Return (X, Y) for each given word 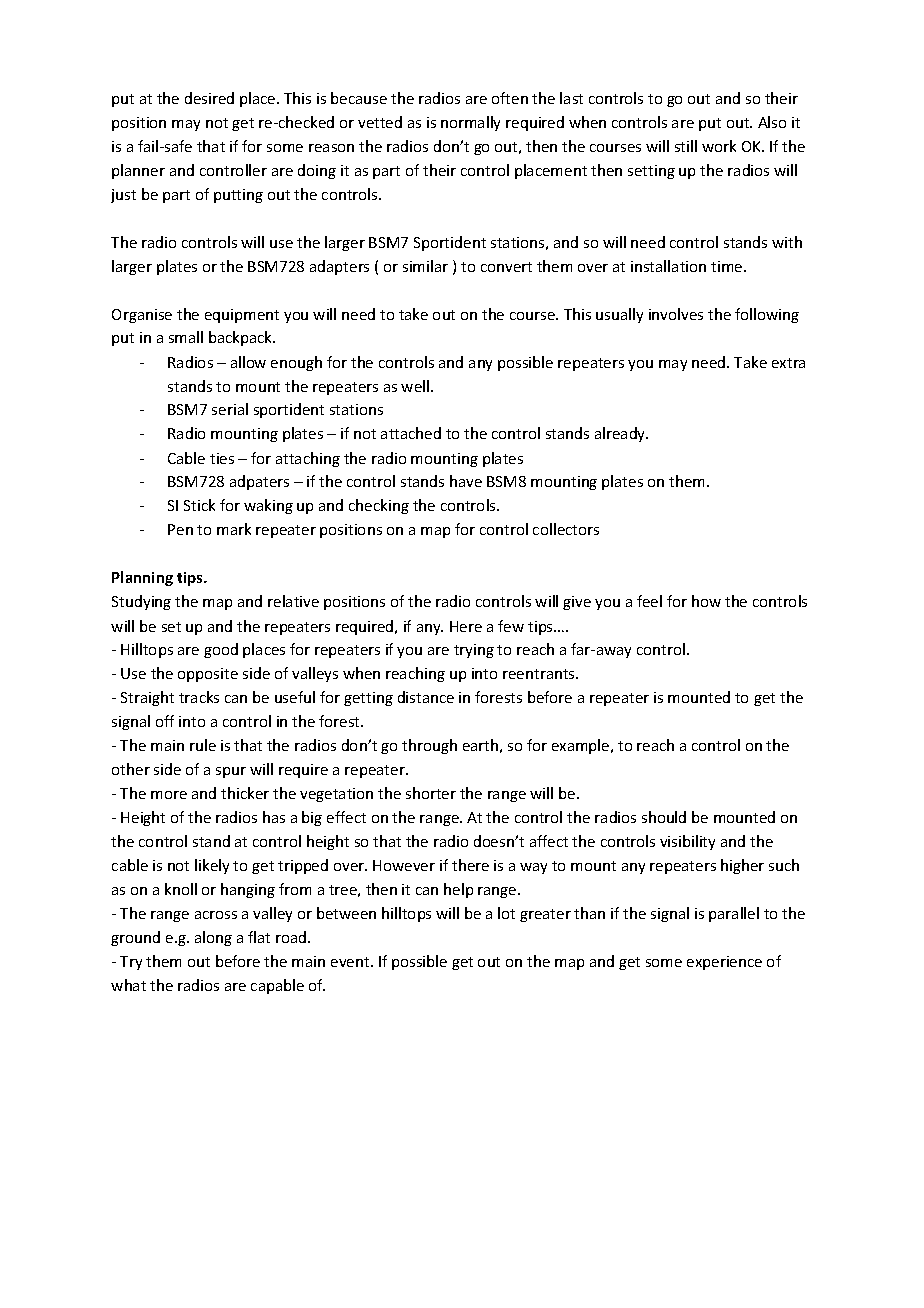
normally (470, 123)
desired (209, 98)
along (213, 938)
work (719, 146)
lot (506, 913)
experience (724, 963)
